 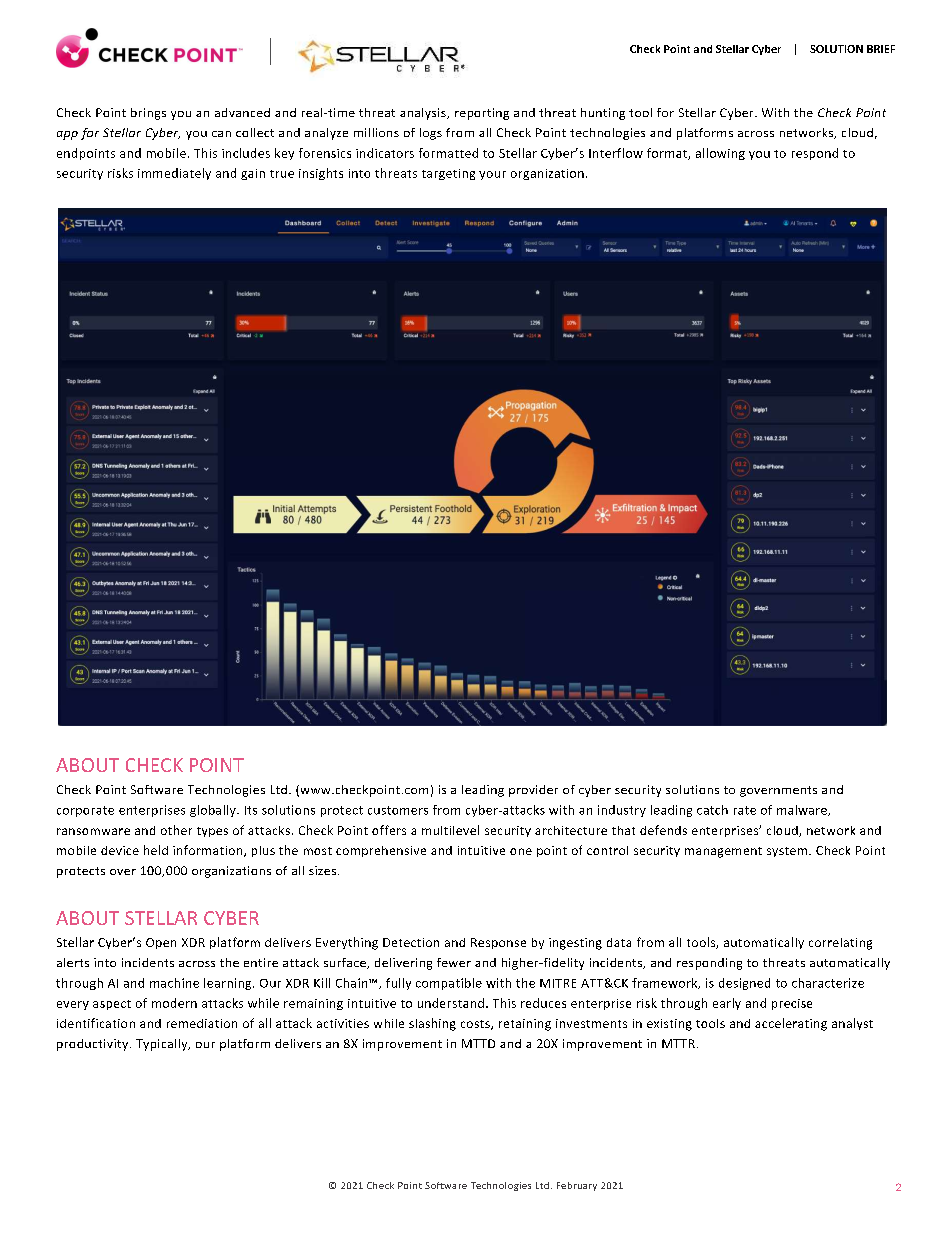 What do you see at coordinates (482, 114) in the image?
I see `reporting` at bounding box center [482, 114].
